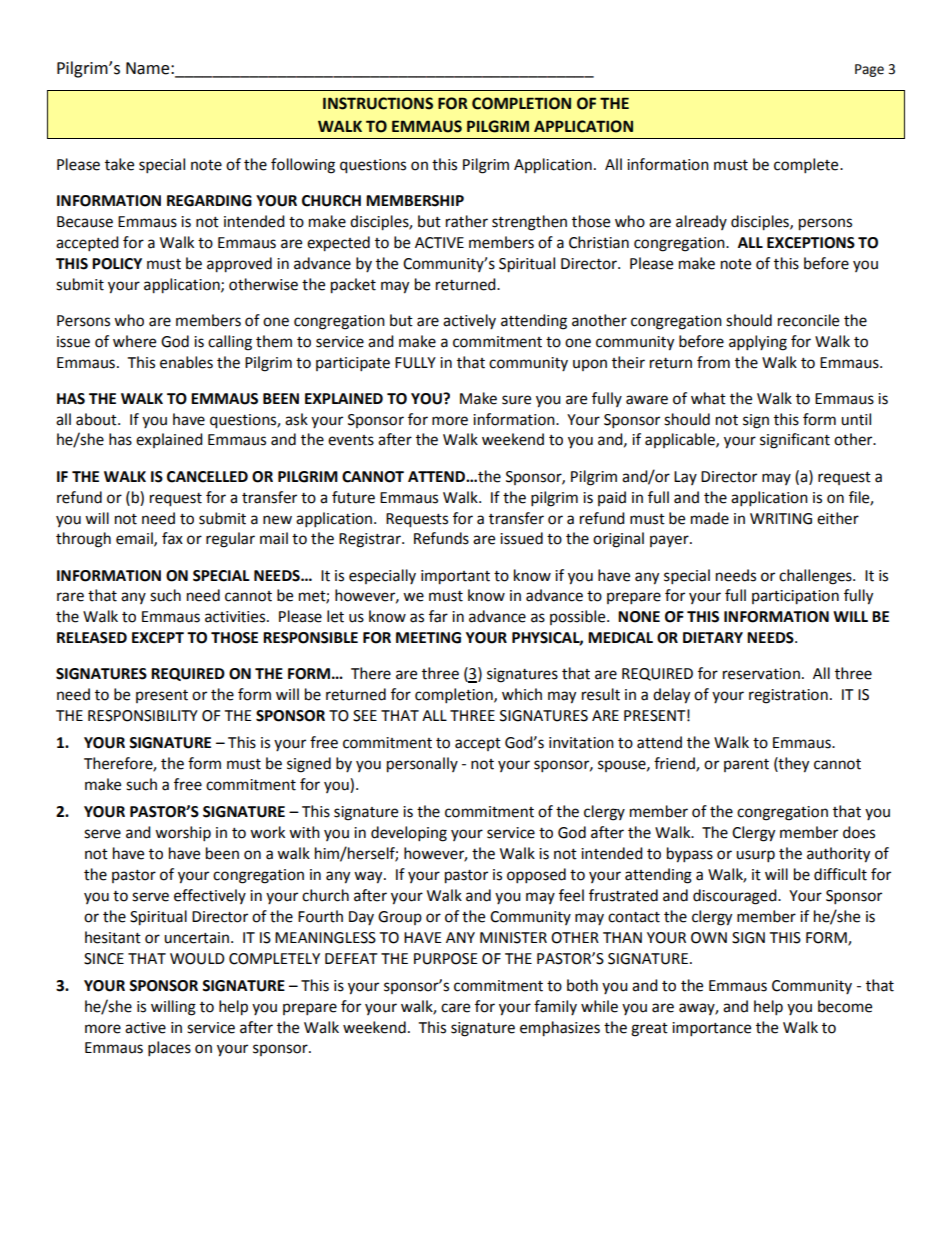 Image resolution: width=952 pixels, height=1233 pixels. Describe the element at coordinates (119, 164) in the image. I see `take` at that location.
